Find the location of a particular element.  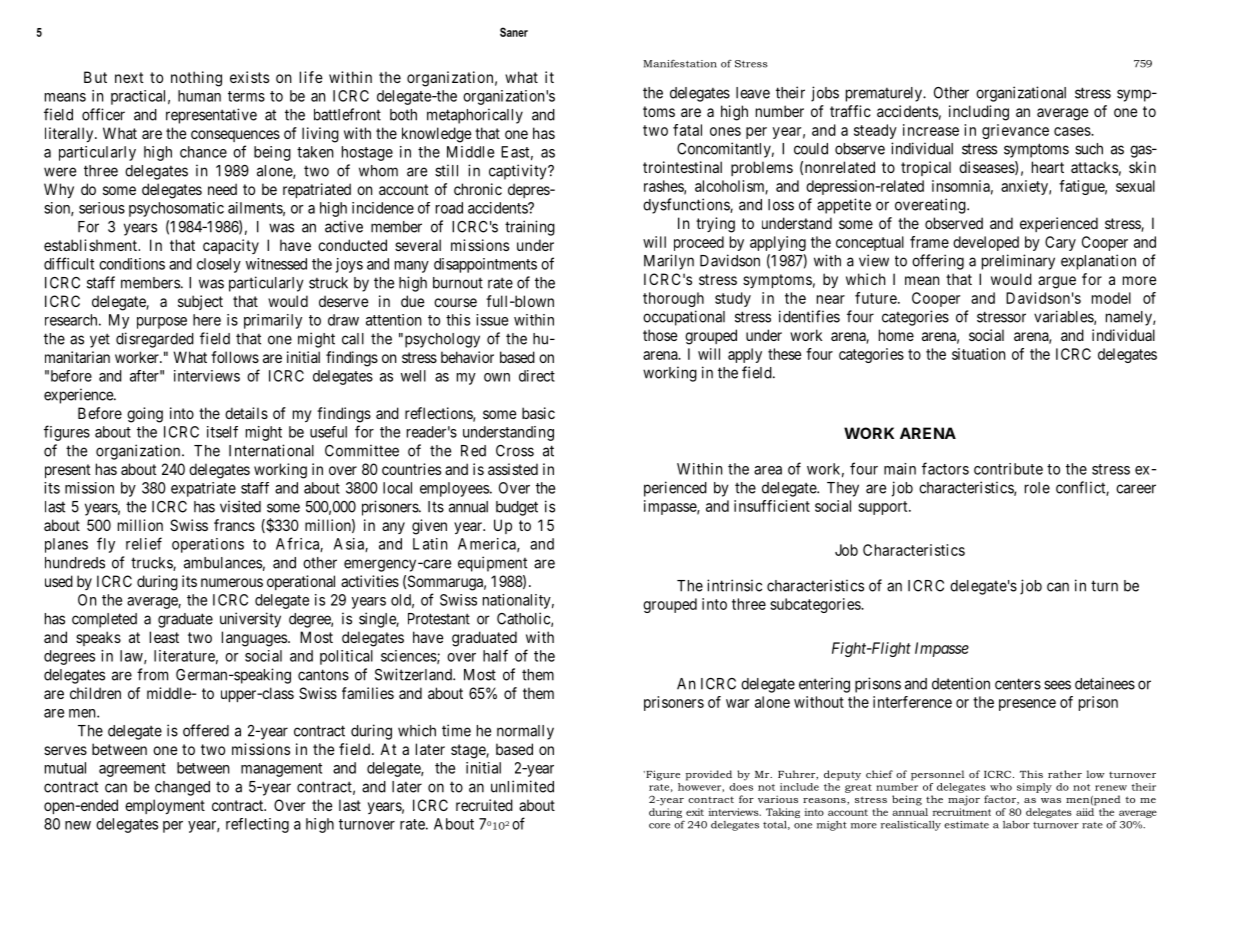

Manifestation is located at coordinates (680, 63).
